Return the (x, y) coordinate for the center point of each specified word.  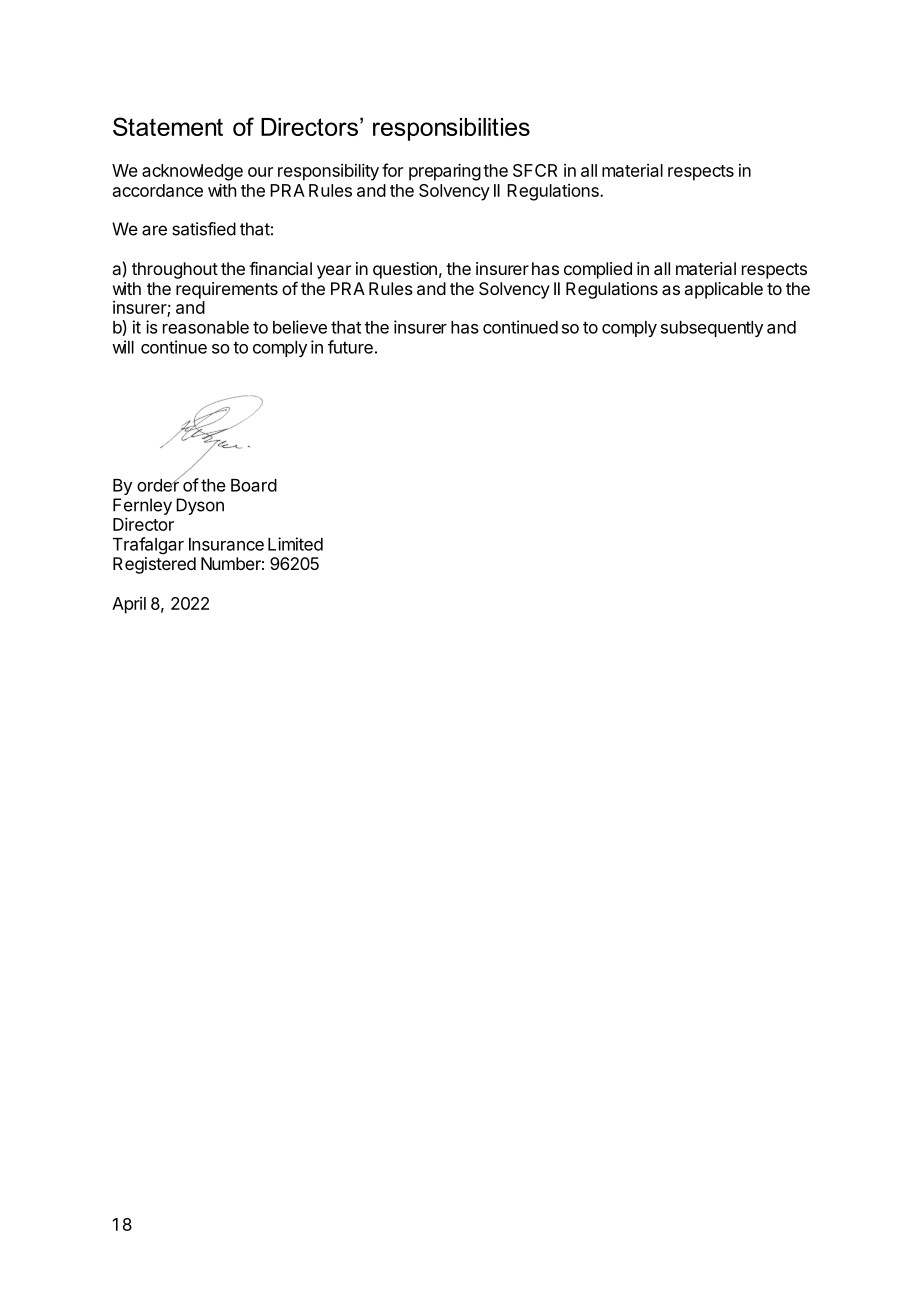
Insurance (226, 544)
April (129, 605)
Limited (295, 544)
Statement (168, 126)
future (350, 347)
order (158, 484)
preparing (445, 172)
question (405, 270)
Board (254, 485)
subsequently (712, 329)
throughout (175, 270)
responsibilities (451, 129)
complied (598, 270)
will (123, 347)
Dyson (200, 506)
